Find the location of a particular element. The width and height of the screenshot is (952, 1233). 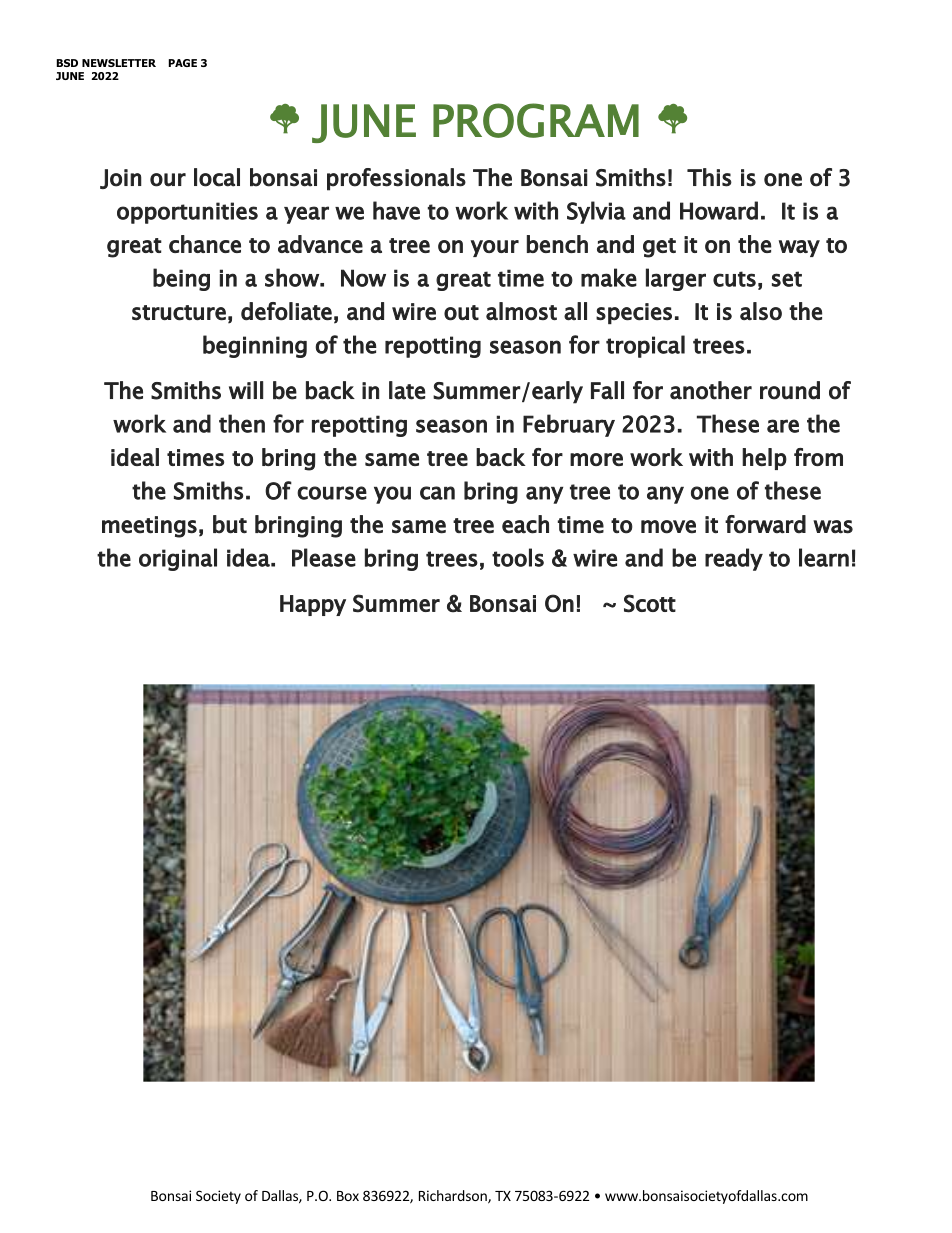

PAGE is located at coordinates (183, 63).
